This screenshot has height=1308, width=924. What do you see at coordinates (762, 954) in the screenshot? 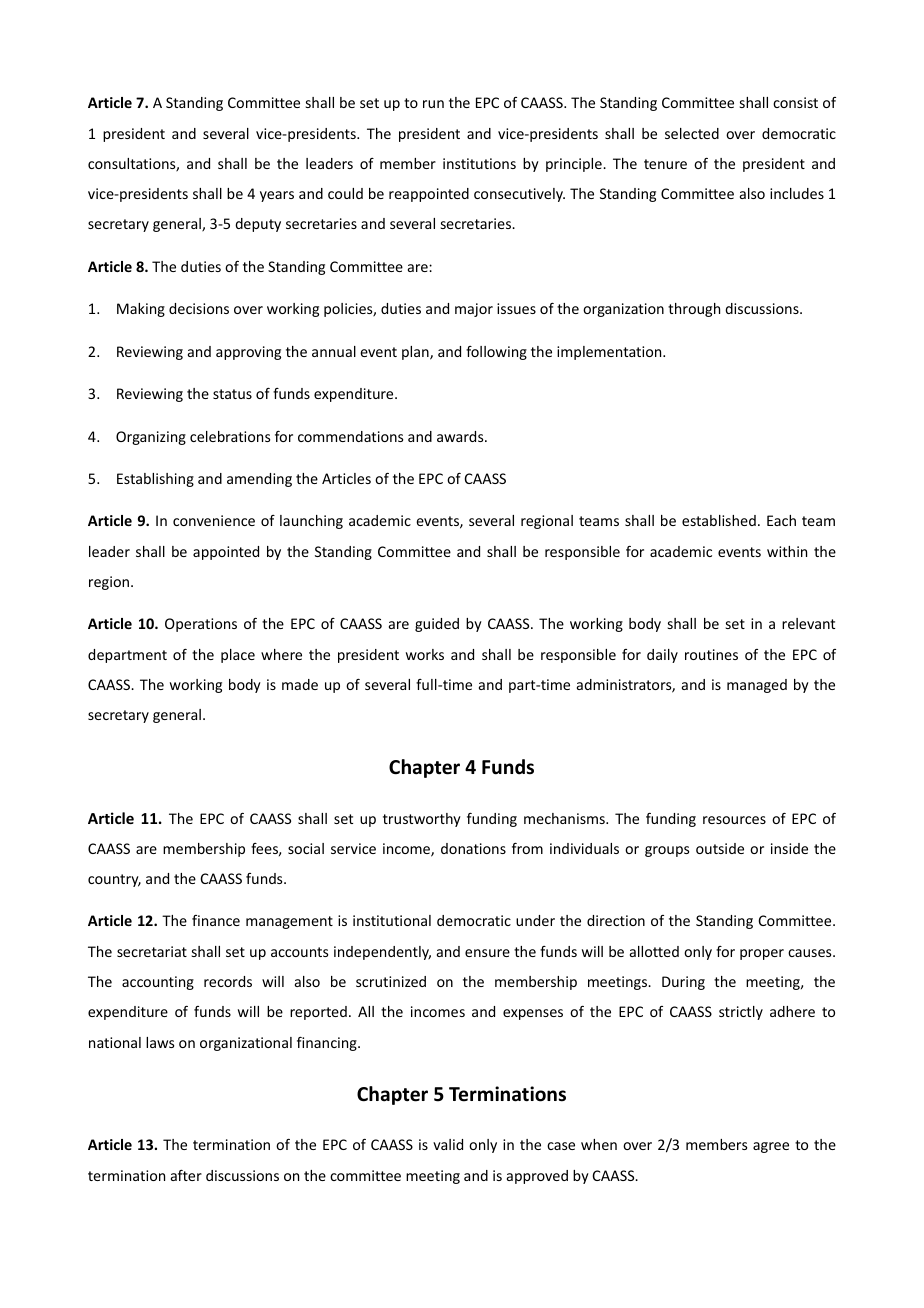
I see `proper` at bounding box center [762, 954].
